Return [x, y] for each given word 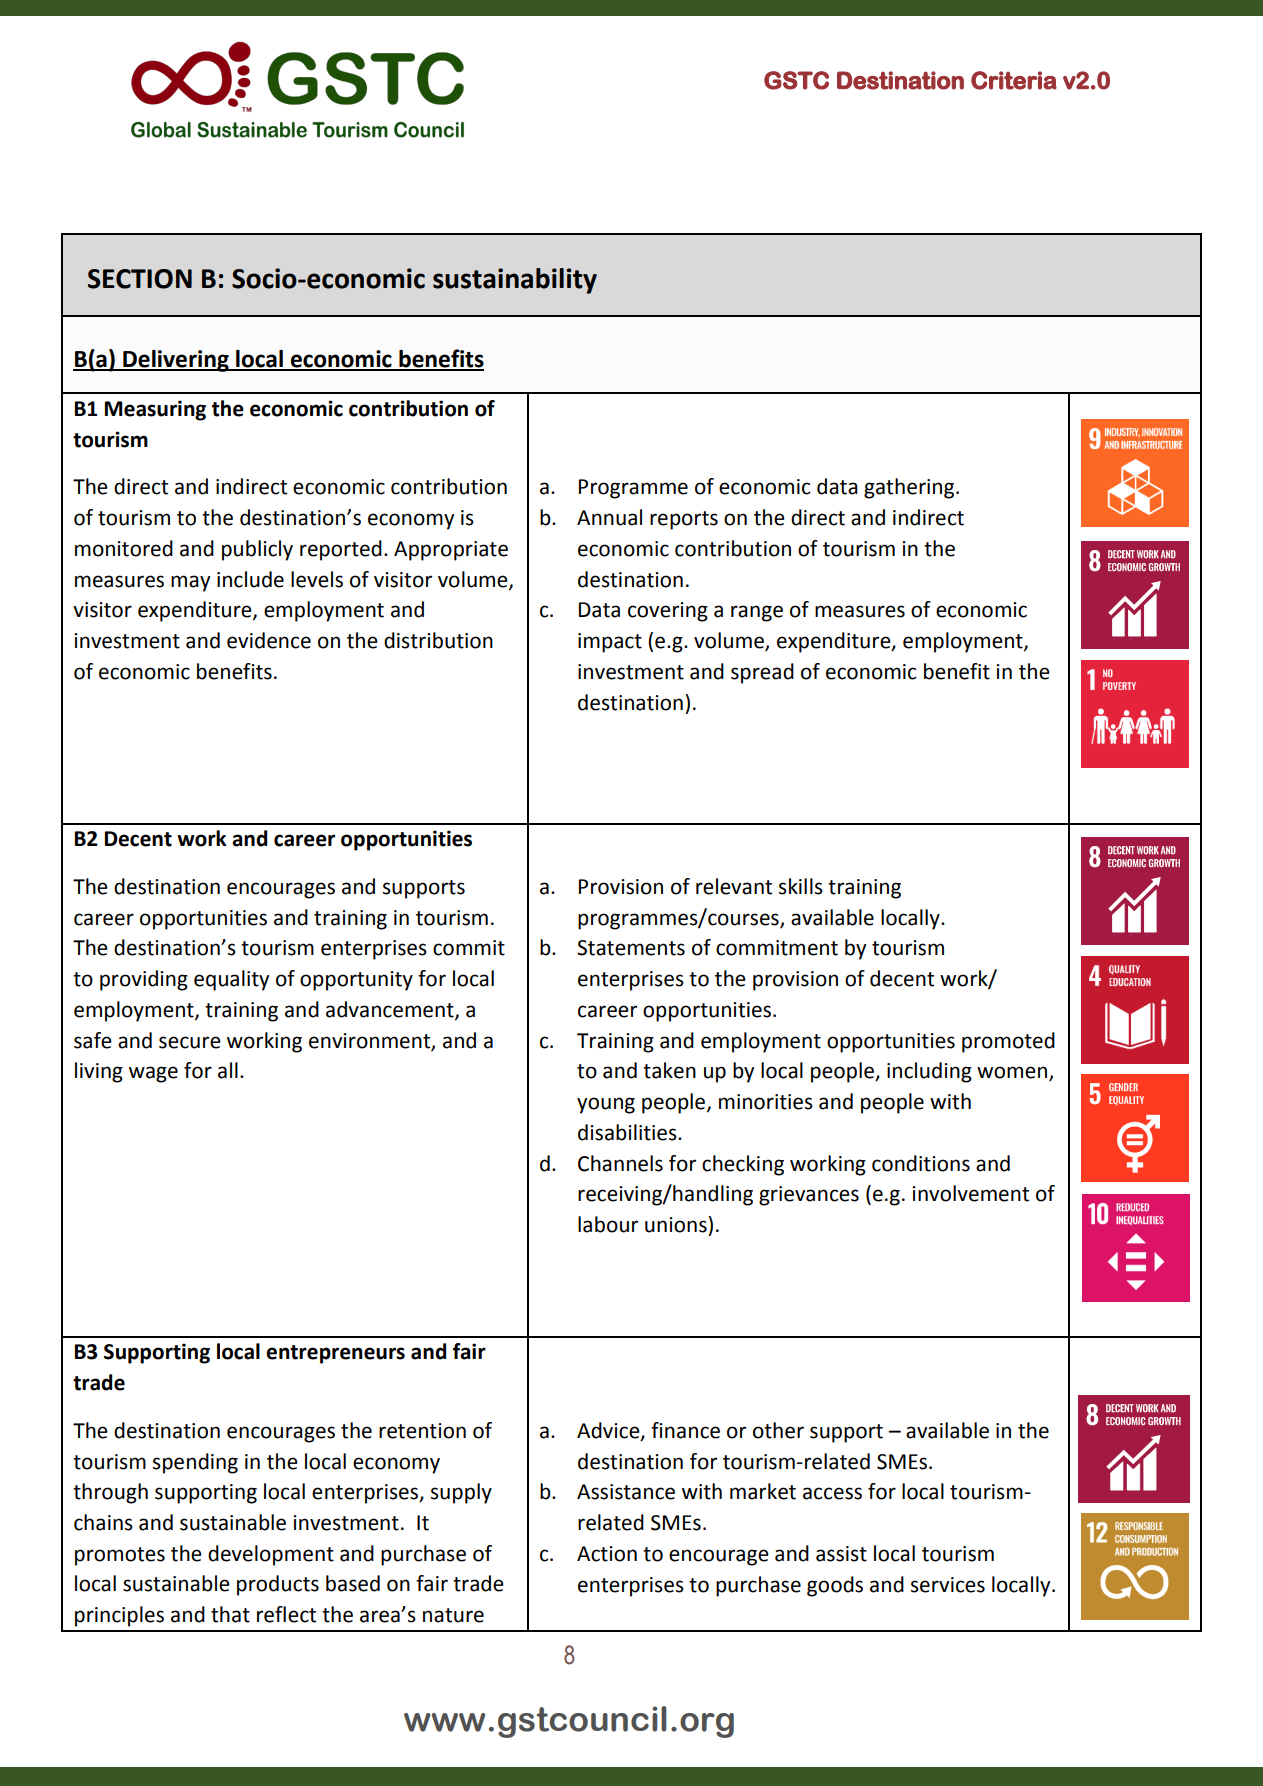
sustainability [515, 281]
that [230, 1614]
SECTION [140, 279]
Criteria [1014, 80]
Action [607, 1554]
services [948, 1585]
